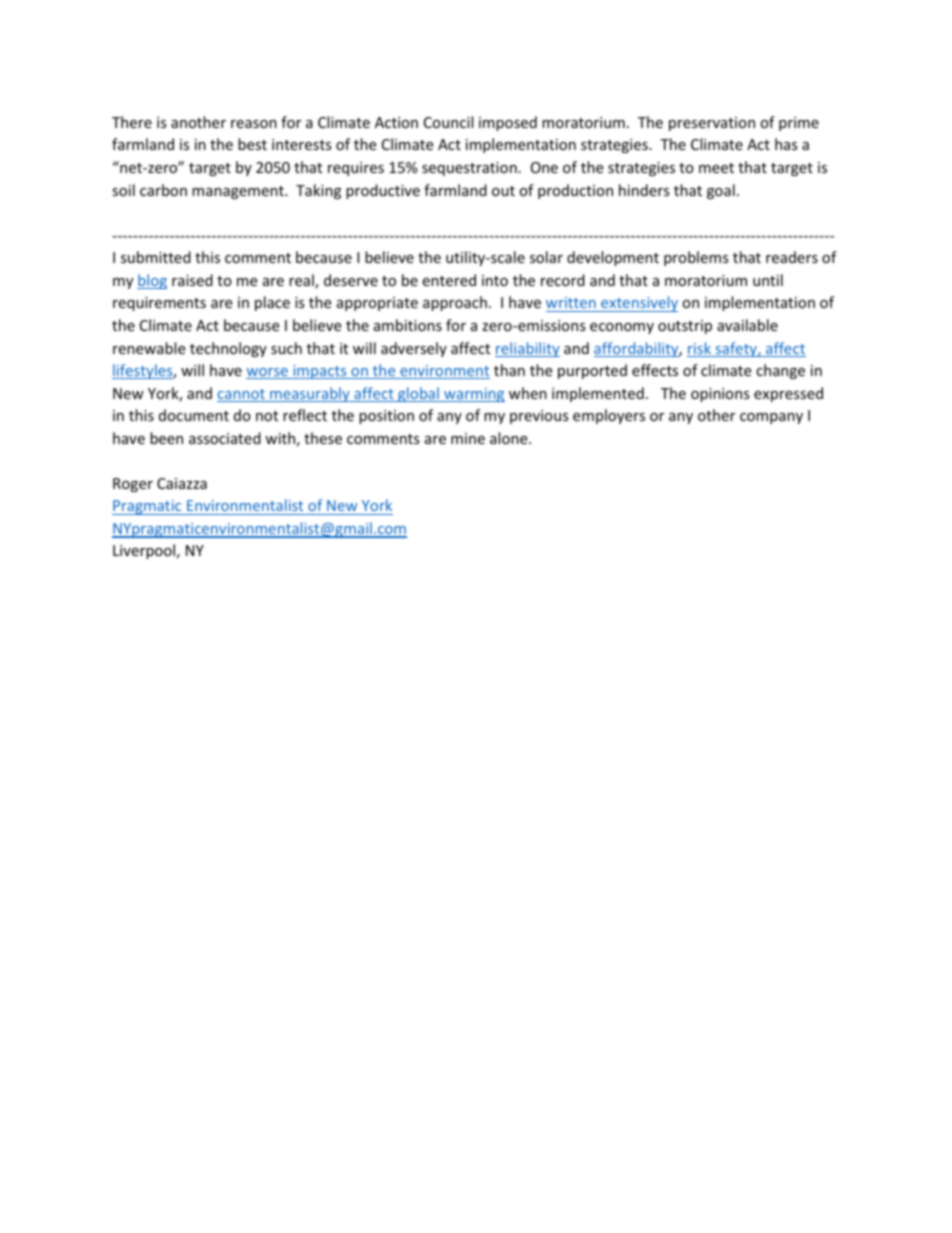  What do you see at coordinates (509, 370) in the screenshot?
I see `than` at bounding box center [509, 370].
